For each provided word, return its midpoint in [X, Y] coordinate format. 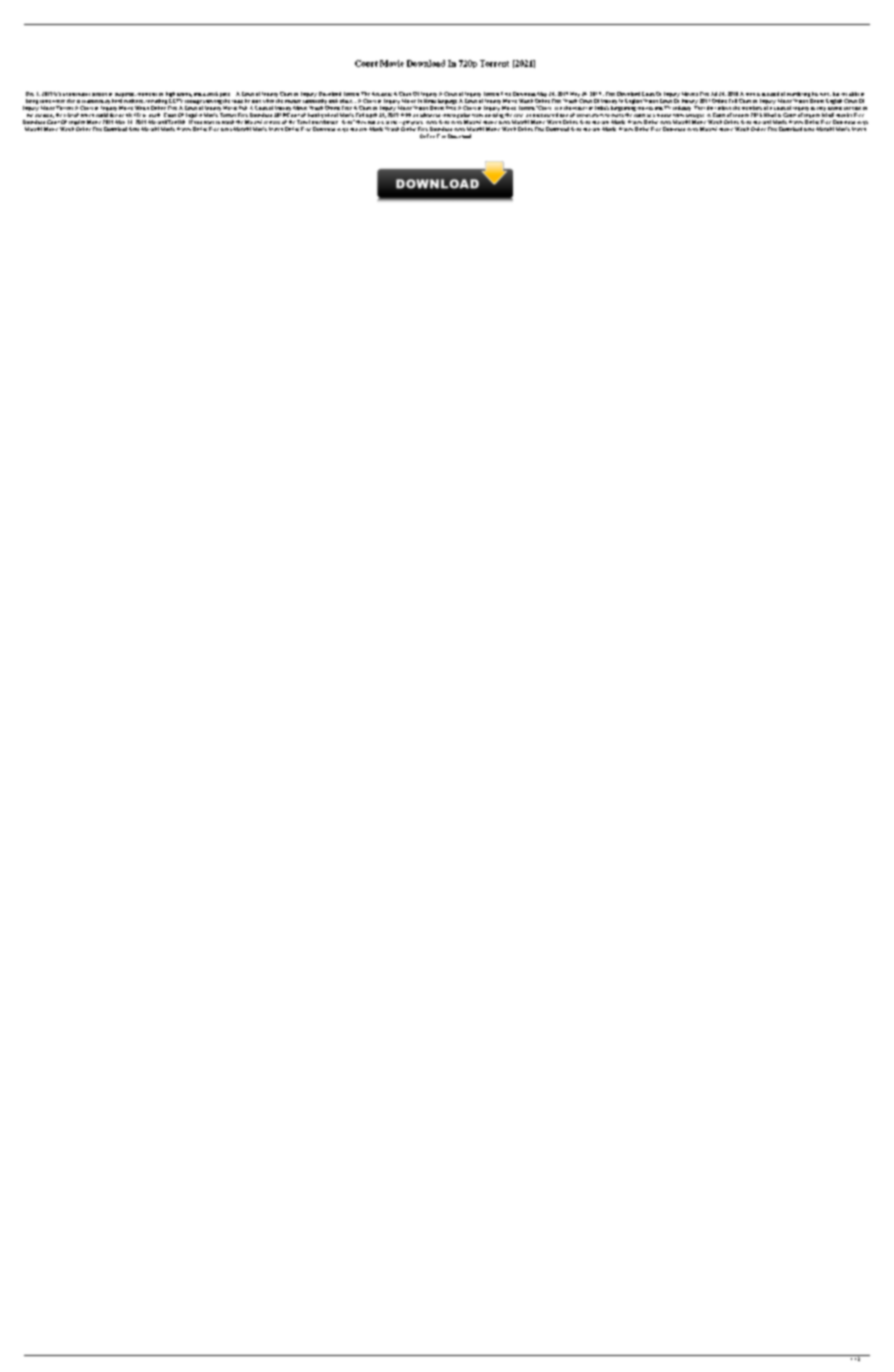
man [750, 94]
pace [225, 95]
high [170, 94]
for [589, 108]
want [209, 122]
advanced [430, 115]
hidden [664, 115]
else [71, 101]
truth [678, 115]
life [137, 115]
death [154, 115]
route [237, 101]
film [708, 108]
